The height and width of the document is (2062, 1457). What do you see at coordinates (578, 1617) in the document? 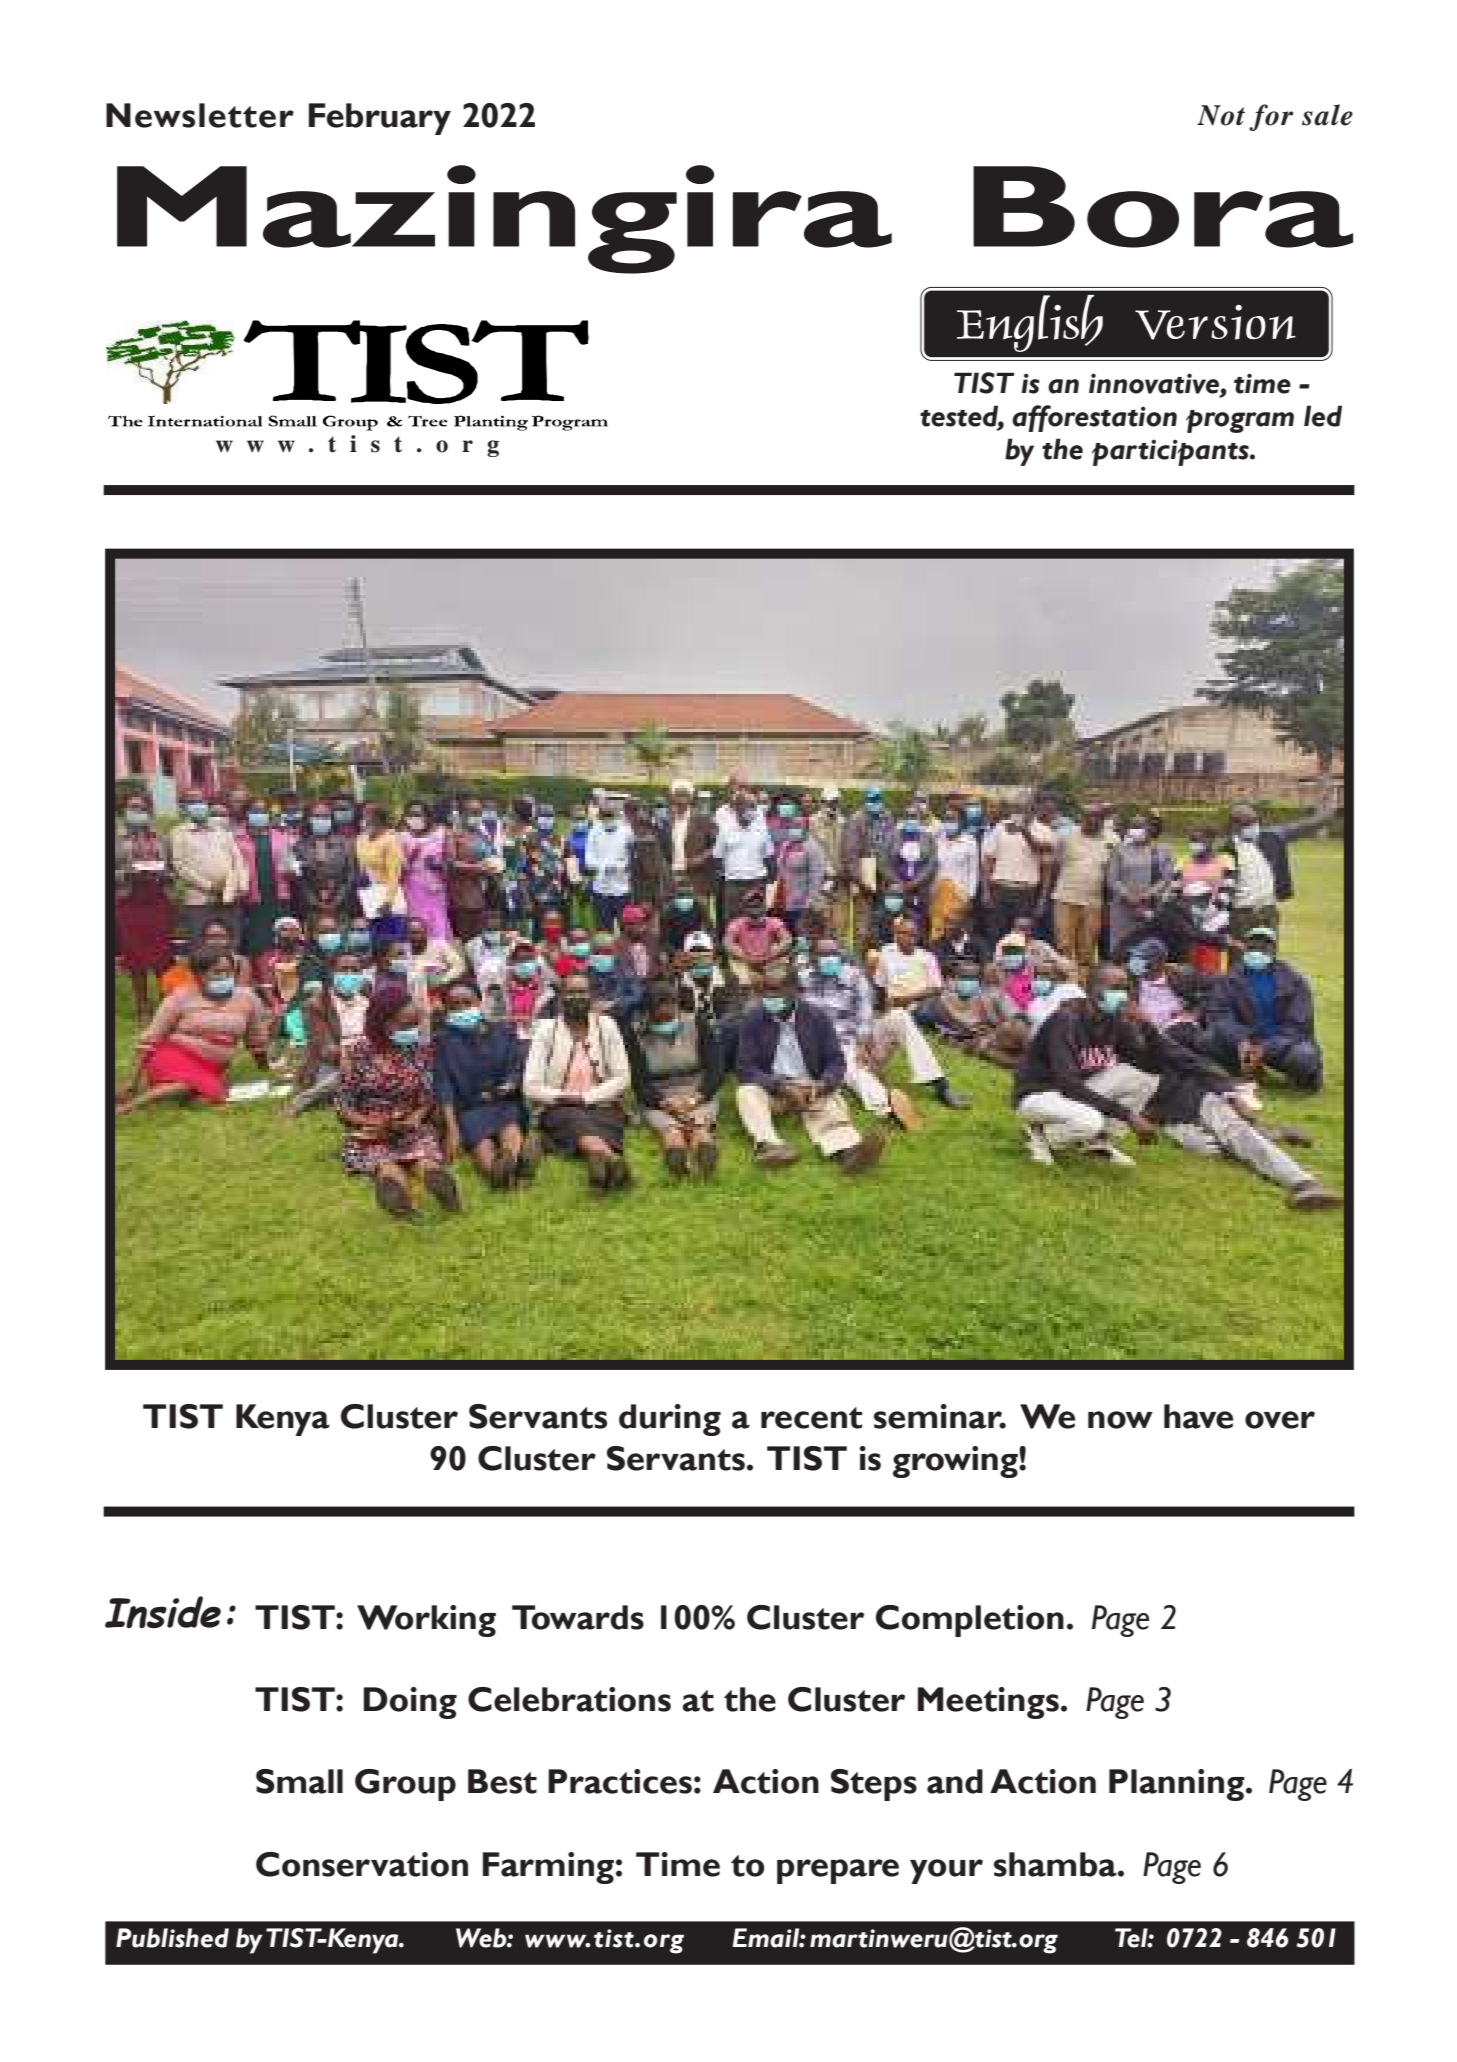
I see `Towards` at bounding box center [578, 1617].
